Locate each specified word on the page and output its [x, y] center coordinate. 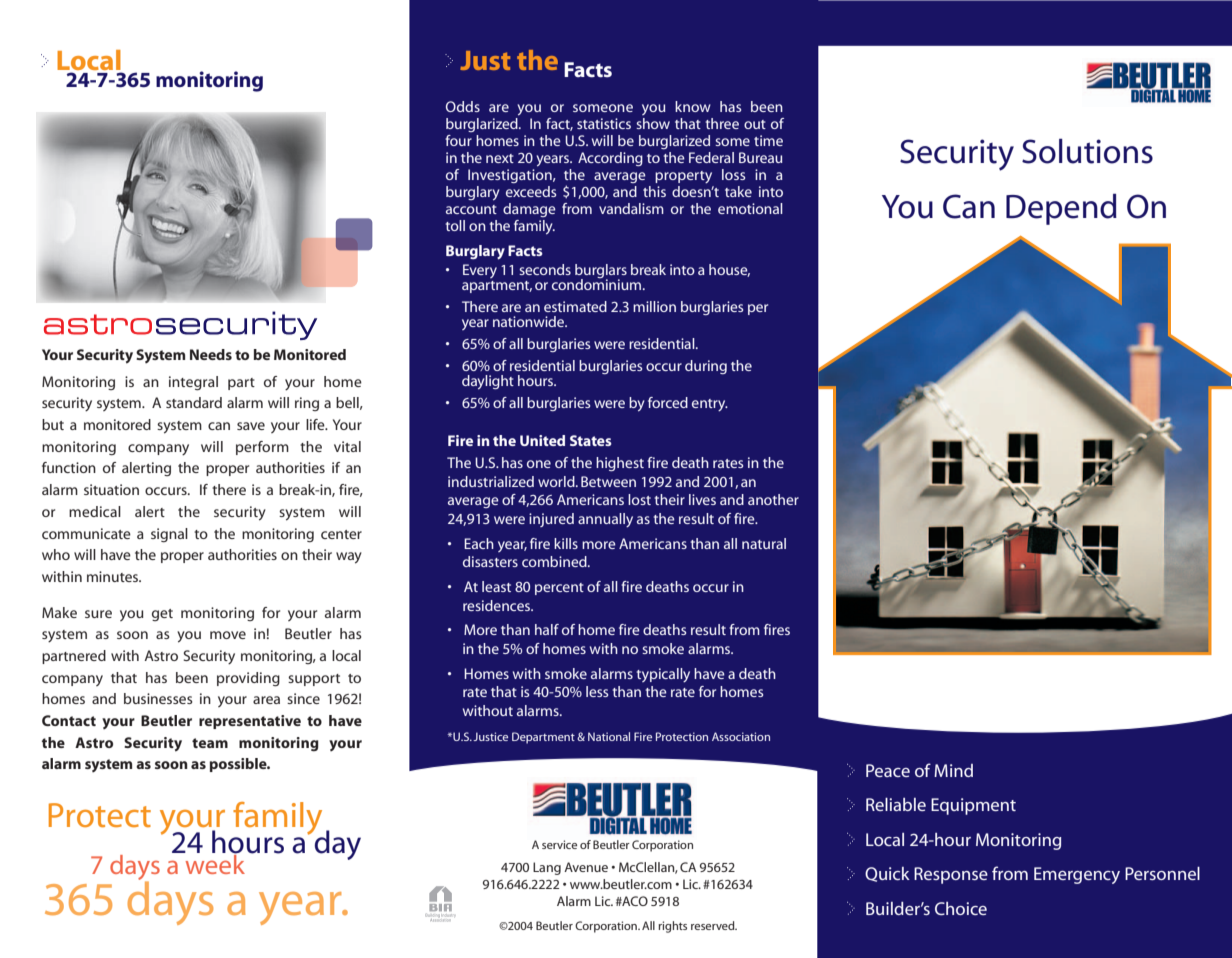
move [228, 635]
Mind [953, 770]
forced [668, 402]
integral [193, 383]
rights [672, 927]
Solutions [1087, 151]
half [547, 629]
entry [710, 405]
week [214, 863]
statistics [604, 123]
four [458, 140]
